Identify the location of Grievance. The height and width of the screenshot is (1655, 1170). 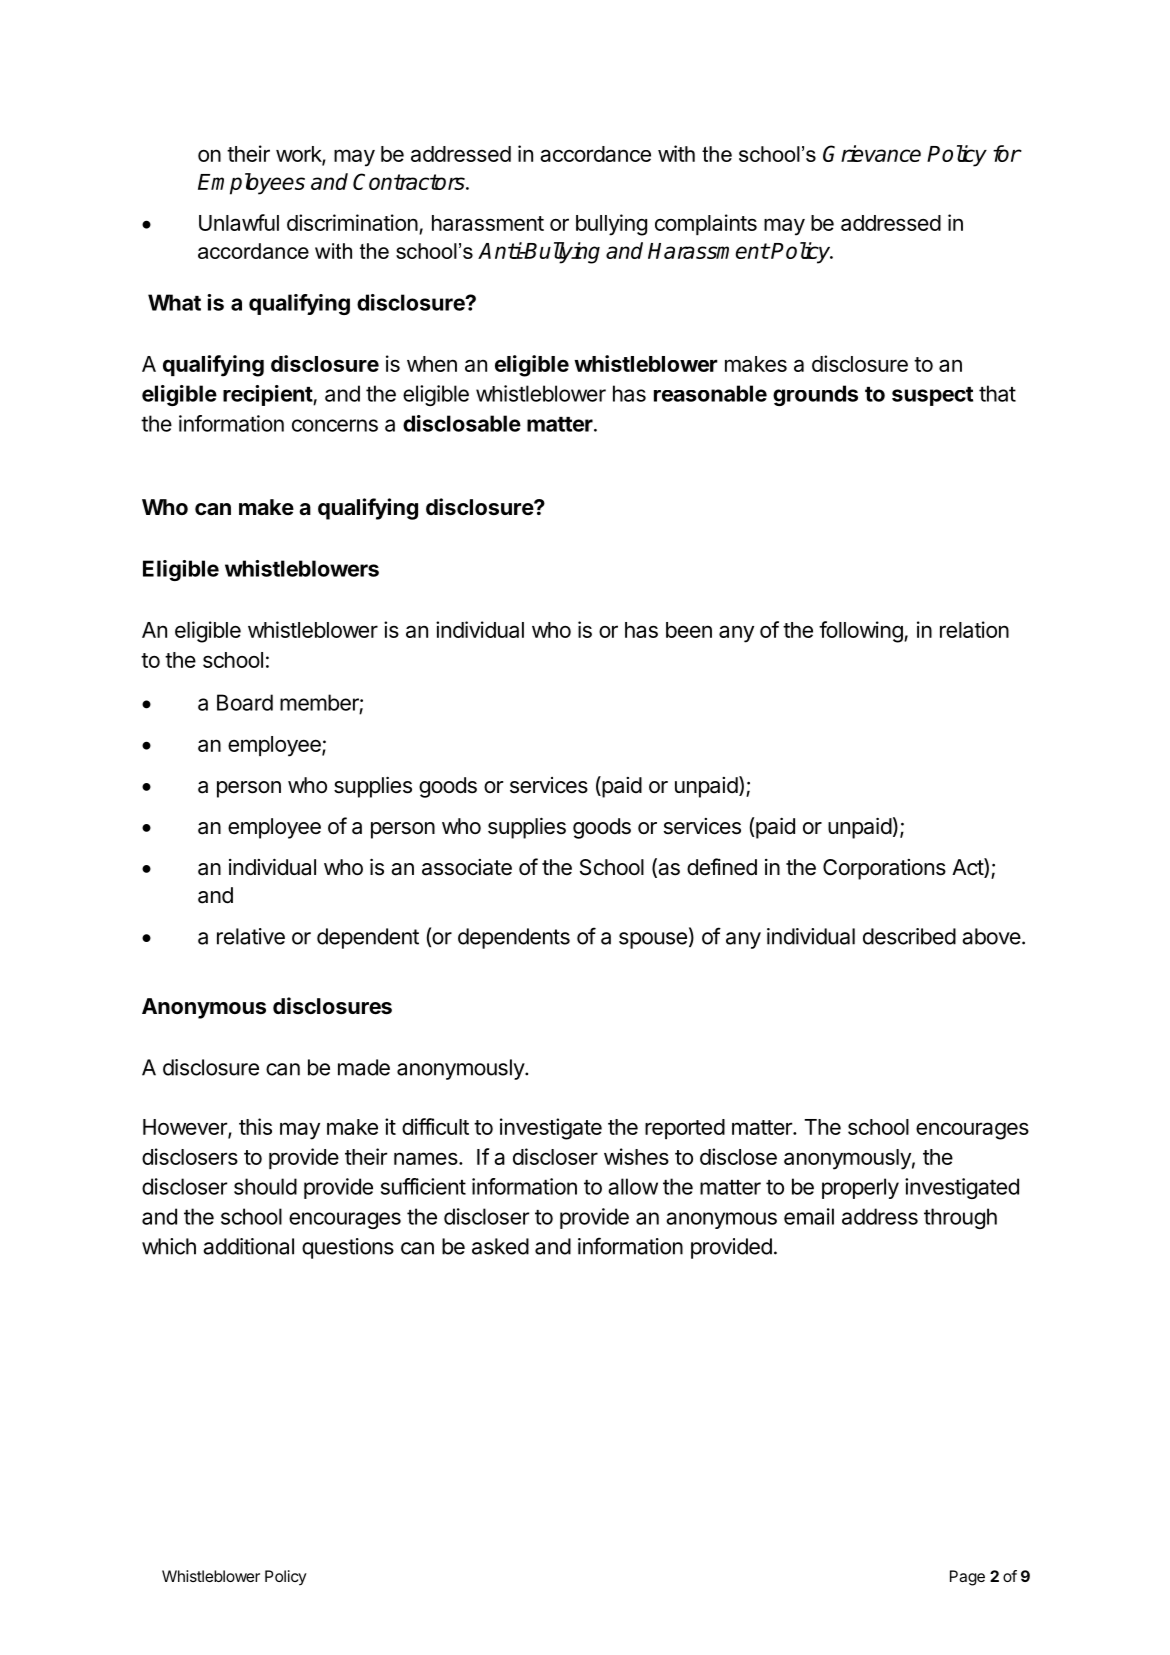
(872, 153).
